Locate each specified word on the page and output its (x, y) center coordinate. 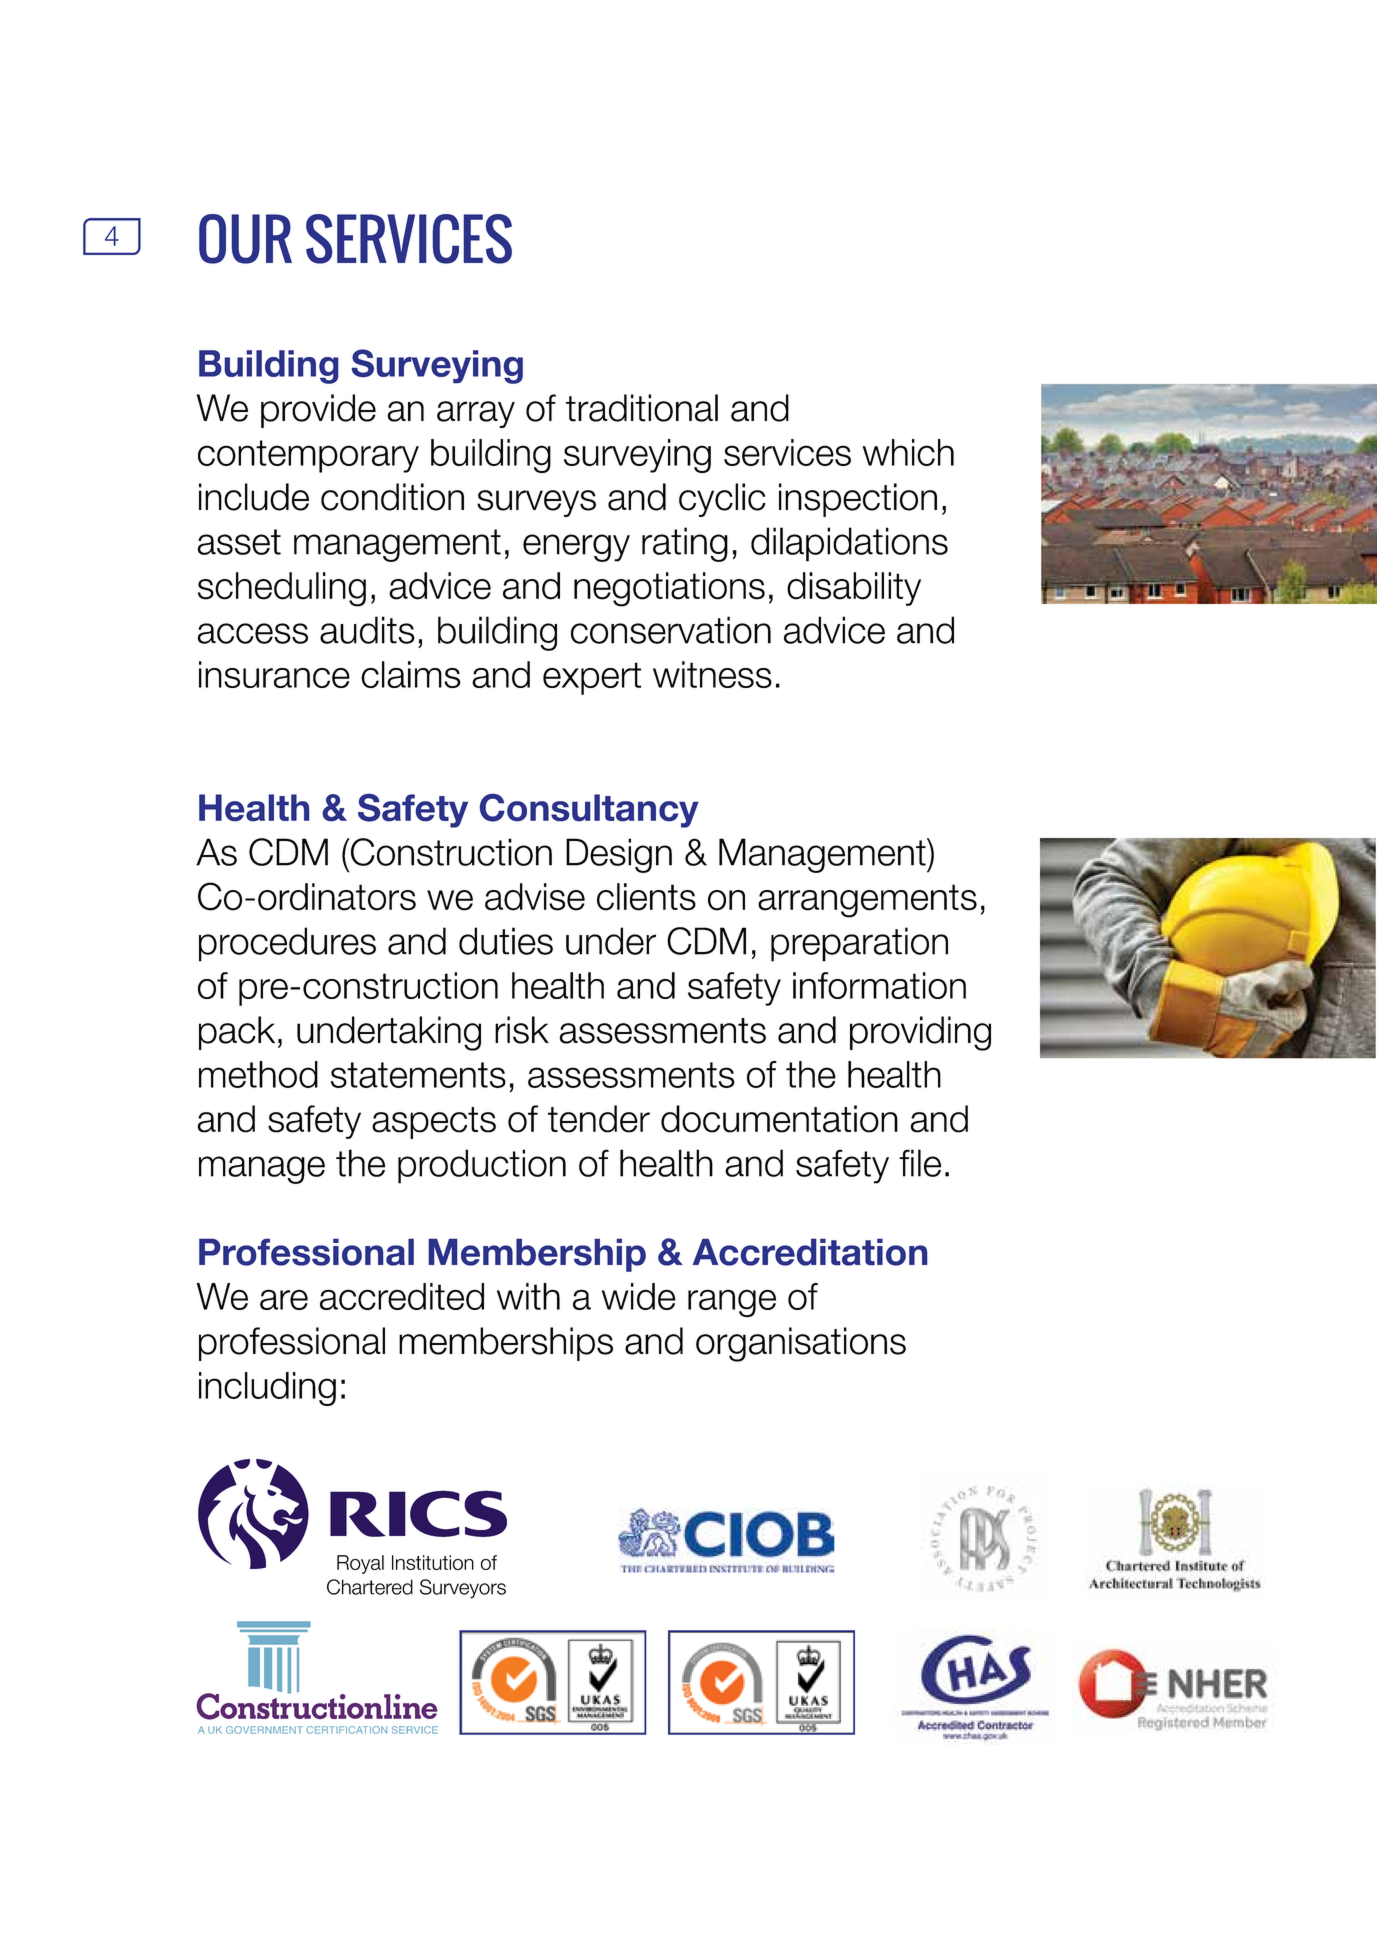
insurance (274, 674)
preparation (859, 944)
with (528, 1296)
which (908, 452)
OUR (245, 239)
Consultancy (589, 811)
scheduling (282, 589)
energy (576, 548)
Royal (360, 1564)
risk (522, 1030)
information (879, 985)
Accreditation (810, 1252)
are (284, 1299)
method (258, 1074)
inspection (858, 500)
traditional (642, 408)
